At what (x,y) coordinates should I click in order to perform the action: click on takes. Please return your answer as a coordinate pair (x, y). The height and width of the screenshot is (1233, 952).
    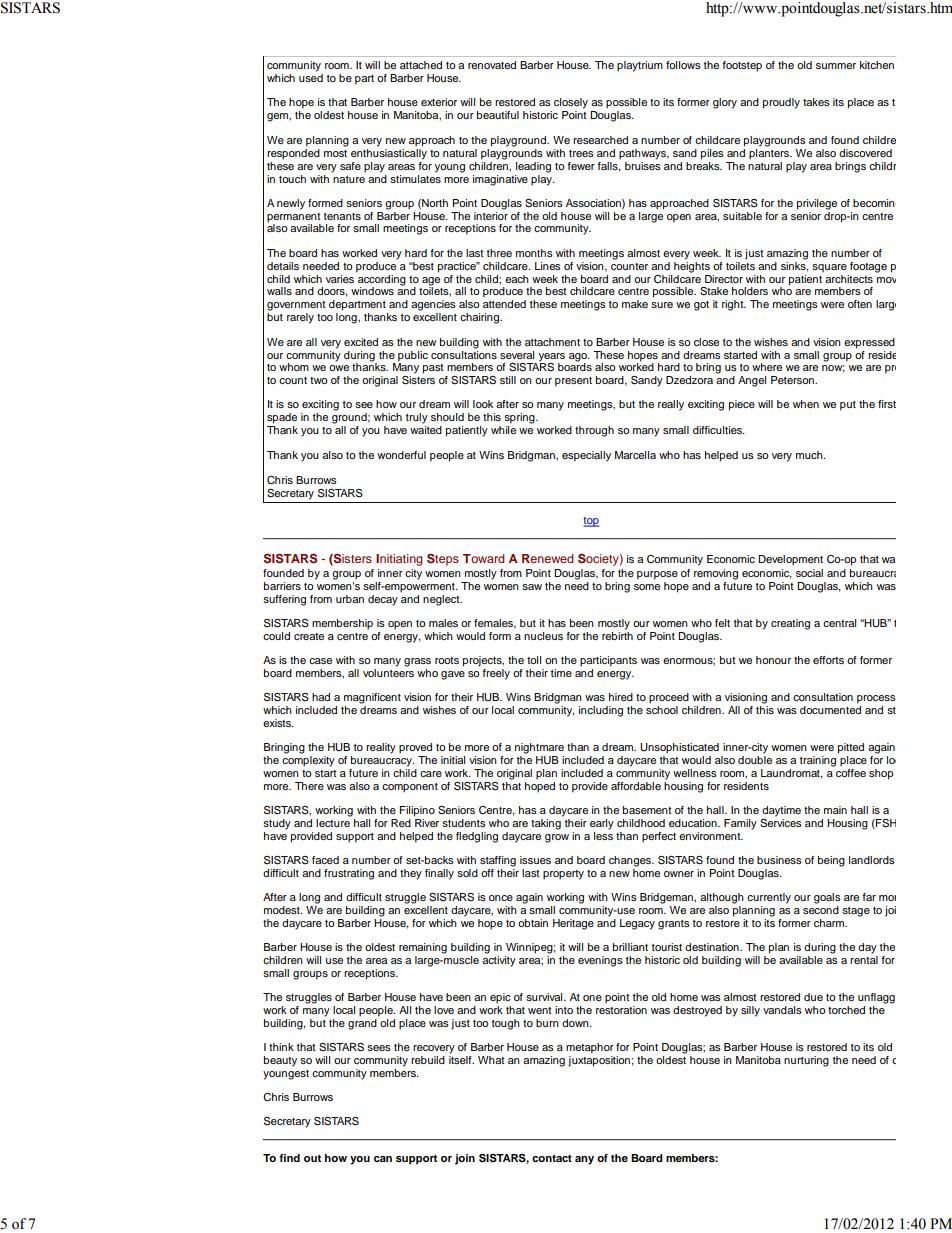
    Looking at the image, I should click on (816, 102).
